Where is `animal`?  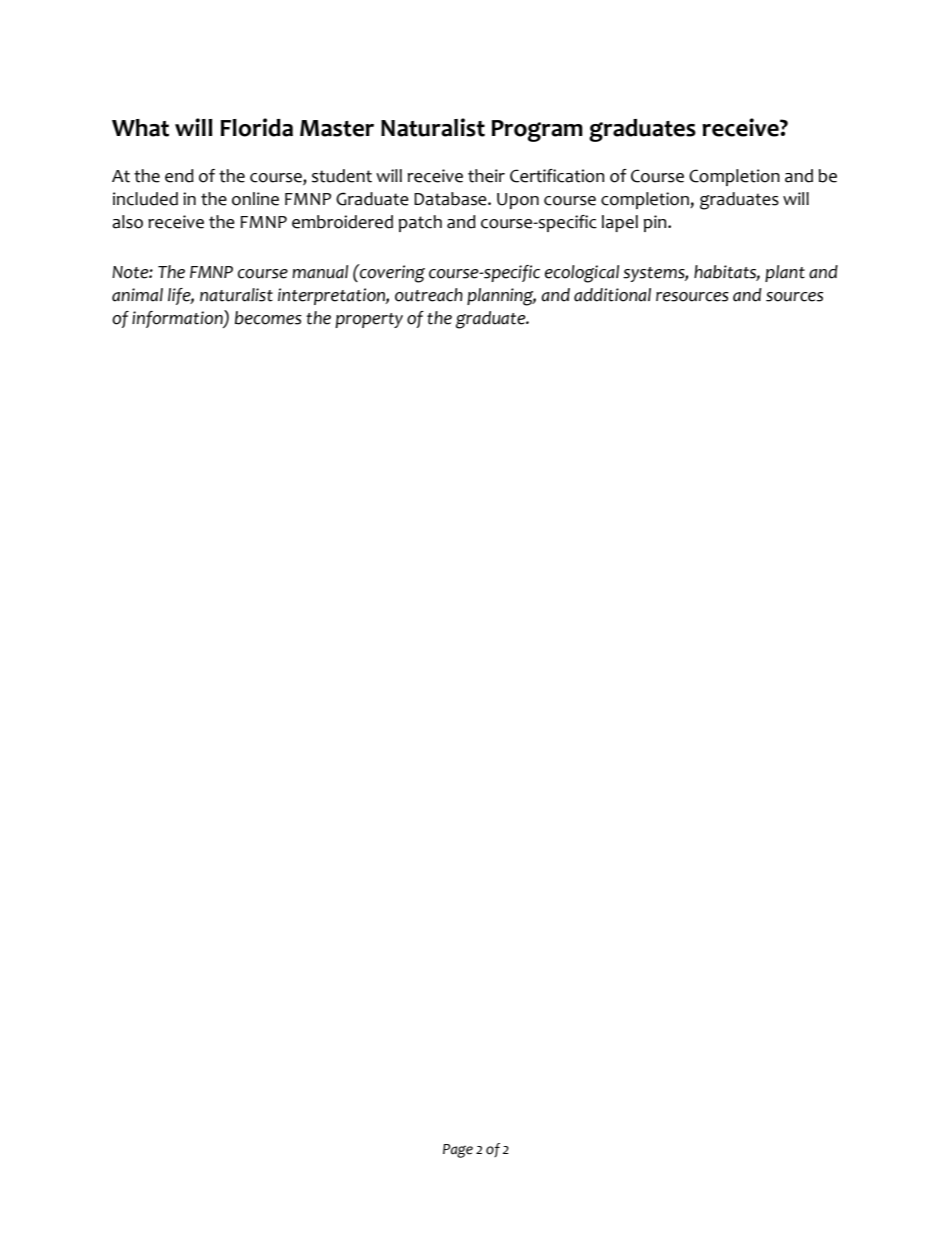 animal is located at coordinates (137, 295).
